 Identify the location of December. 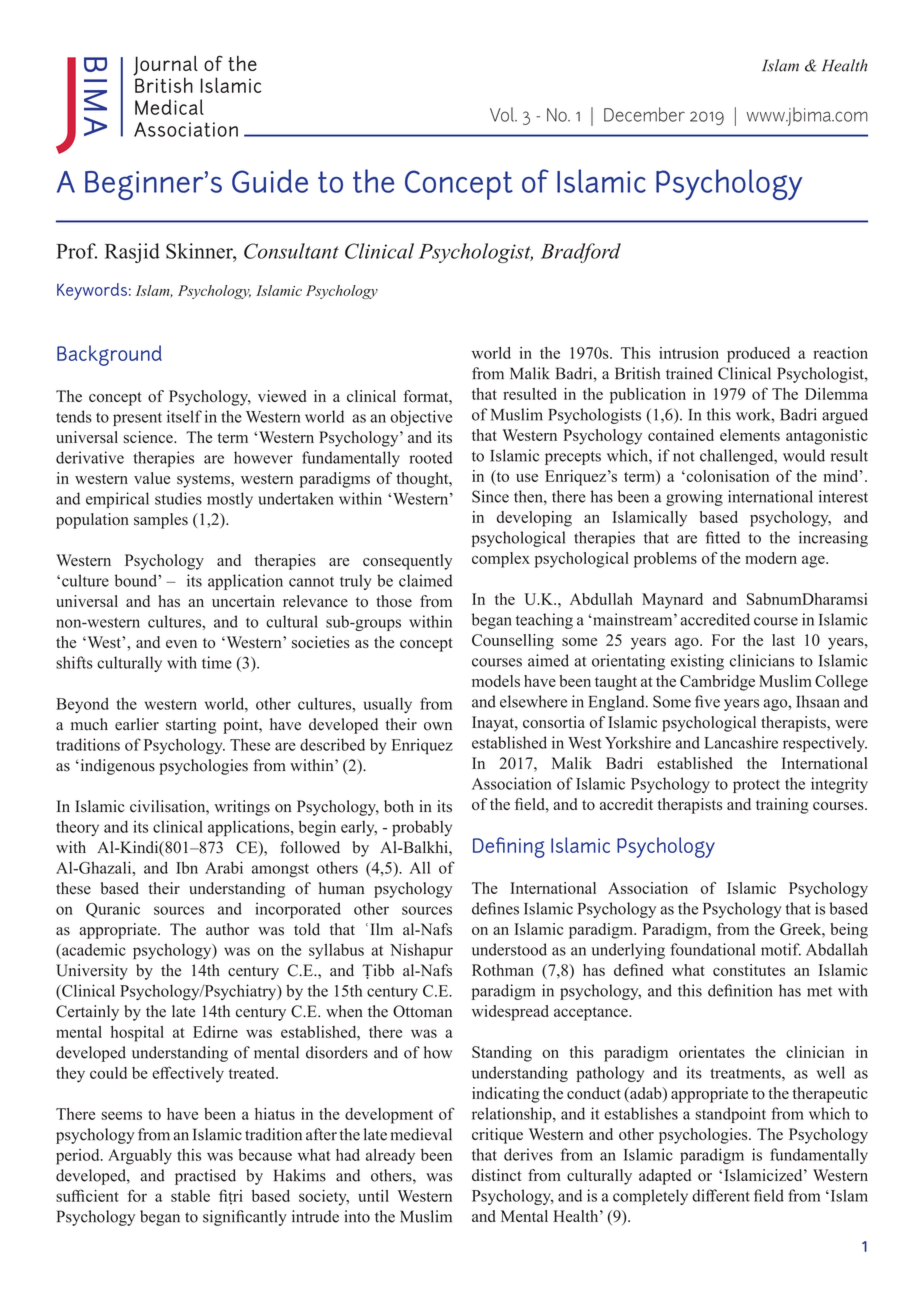
(644, 114).
